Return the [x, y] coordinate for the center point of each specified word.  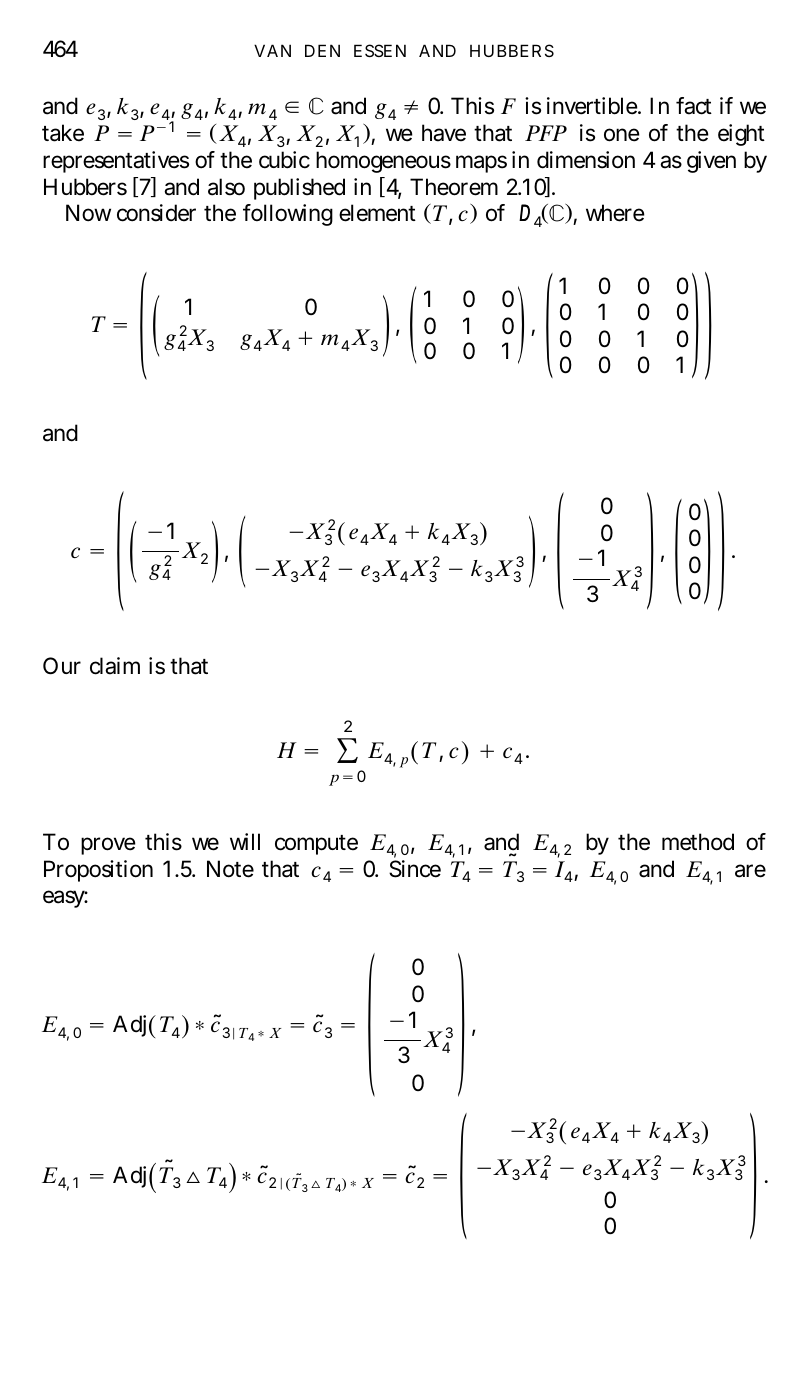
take [63, 133]
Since [415, 869]
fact [694, 106]
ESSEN [380, 50]
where [615, 213]
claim [115, 666]
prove [108, 846]
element [377, 213]
